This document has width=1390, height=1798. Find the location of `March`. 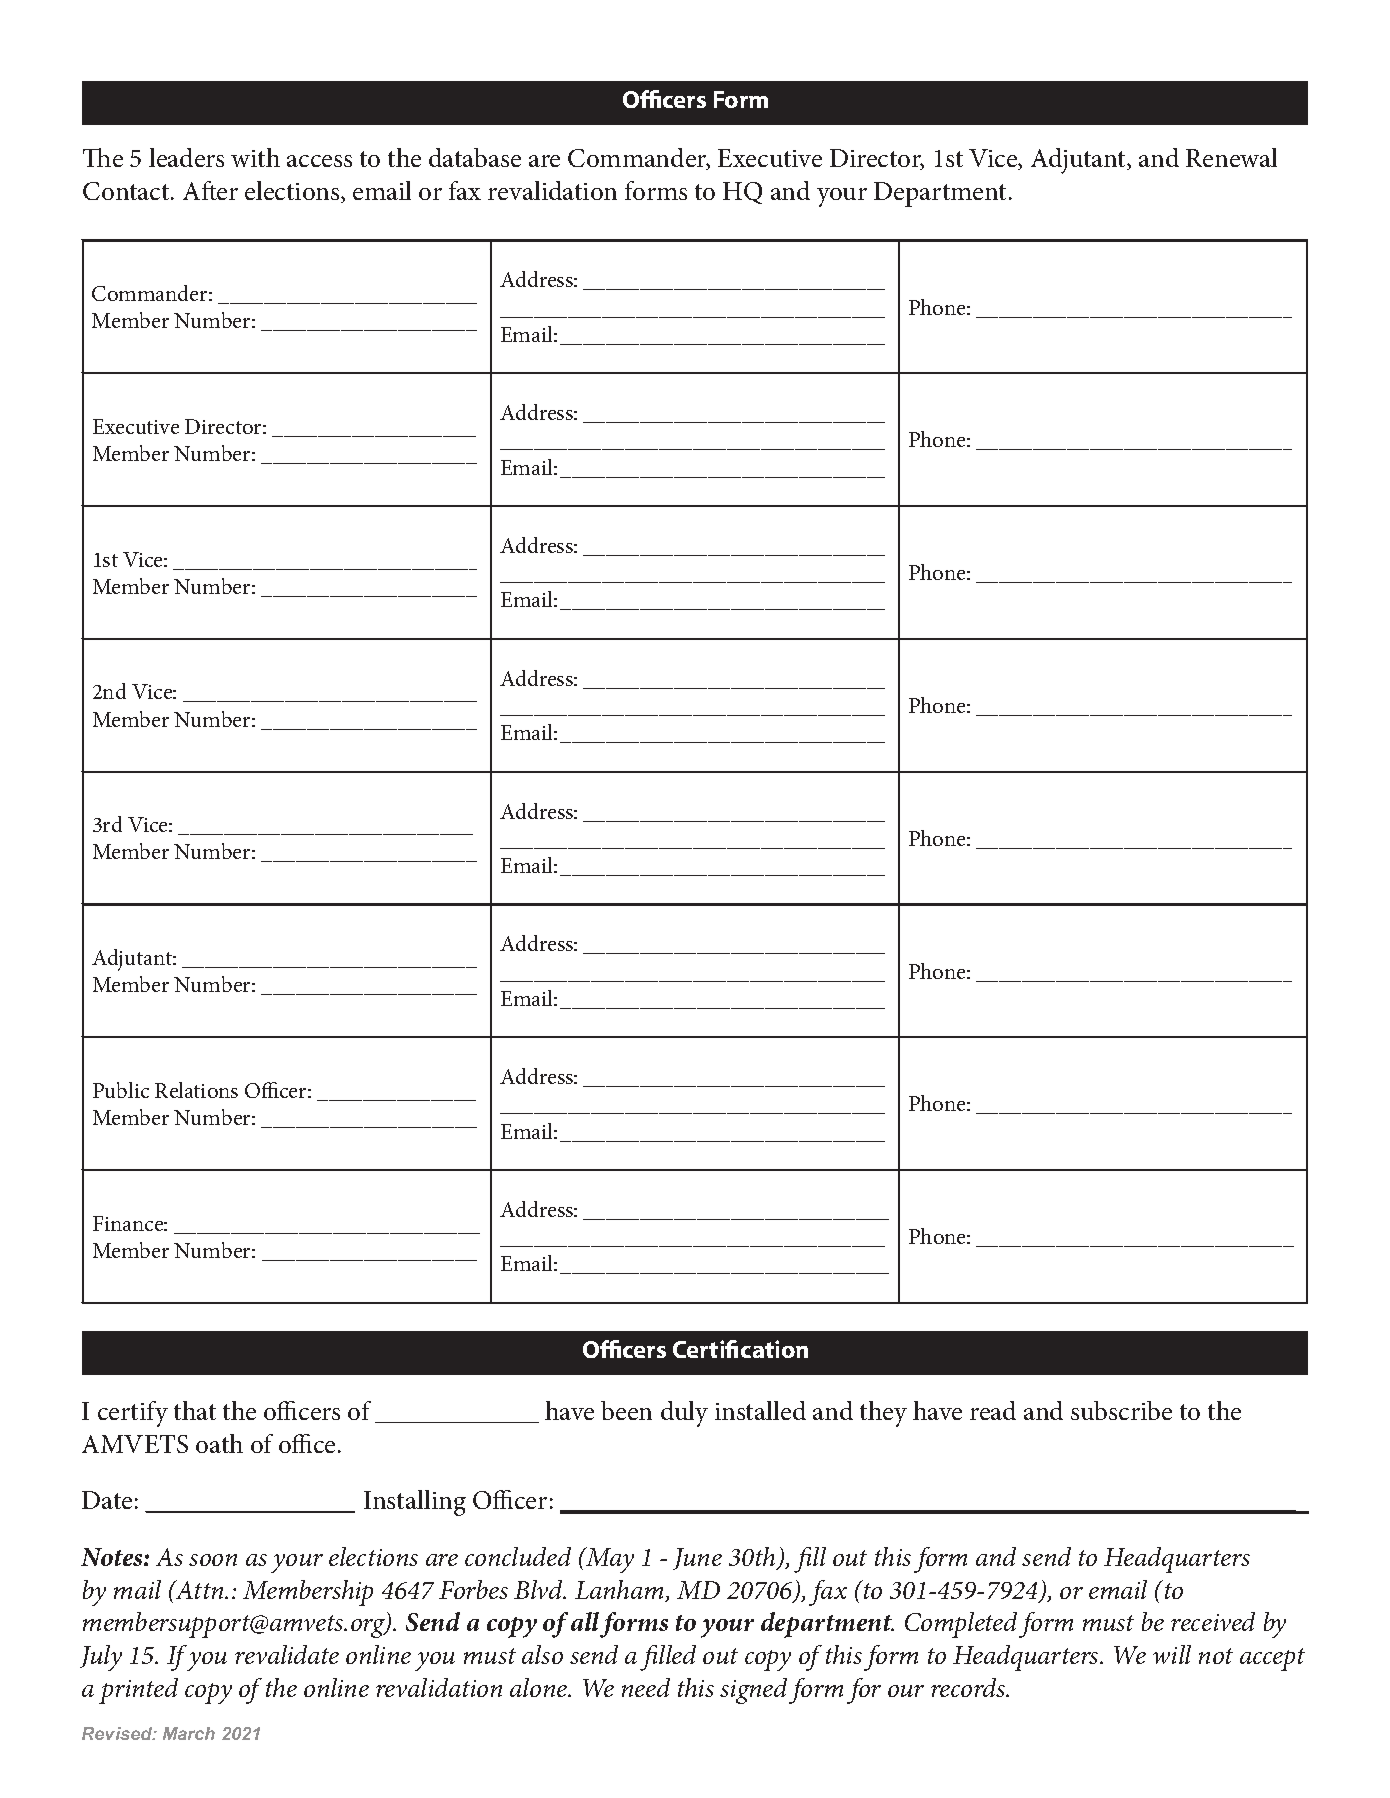

March is located at coordinates (189, 1733).
